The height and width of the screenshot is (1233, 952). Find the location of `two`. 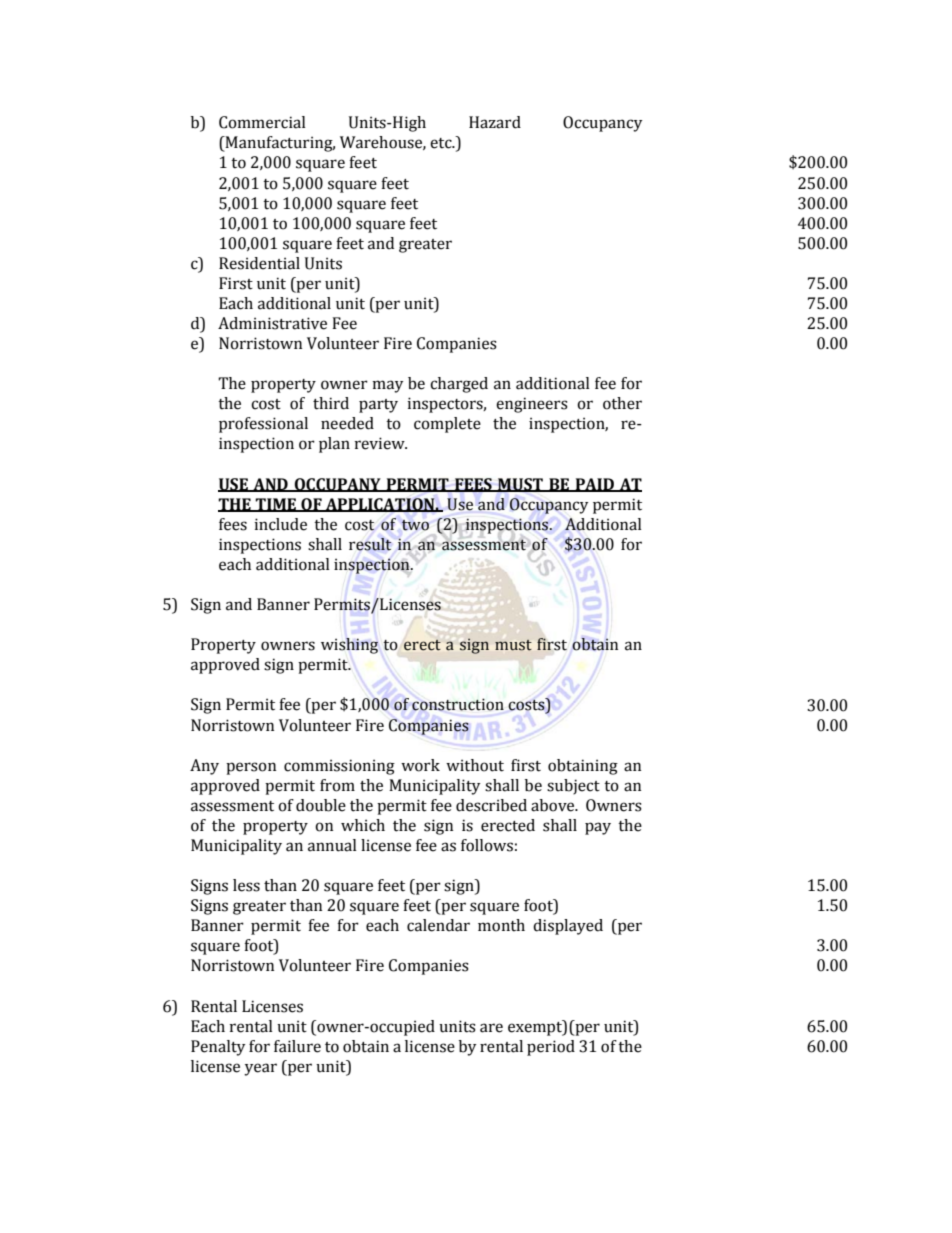

two is located at coordinates (415, 525).
